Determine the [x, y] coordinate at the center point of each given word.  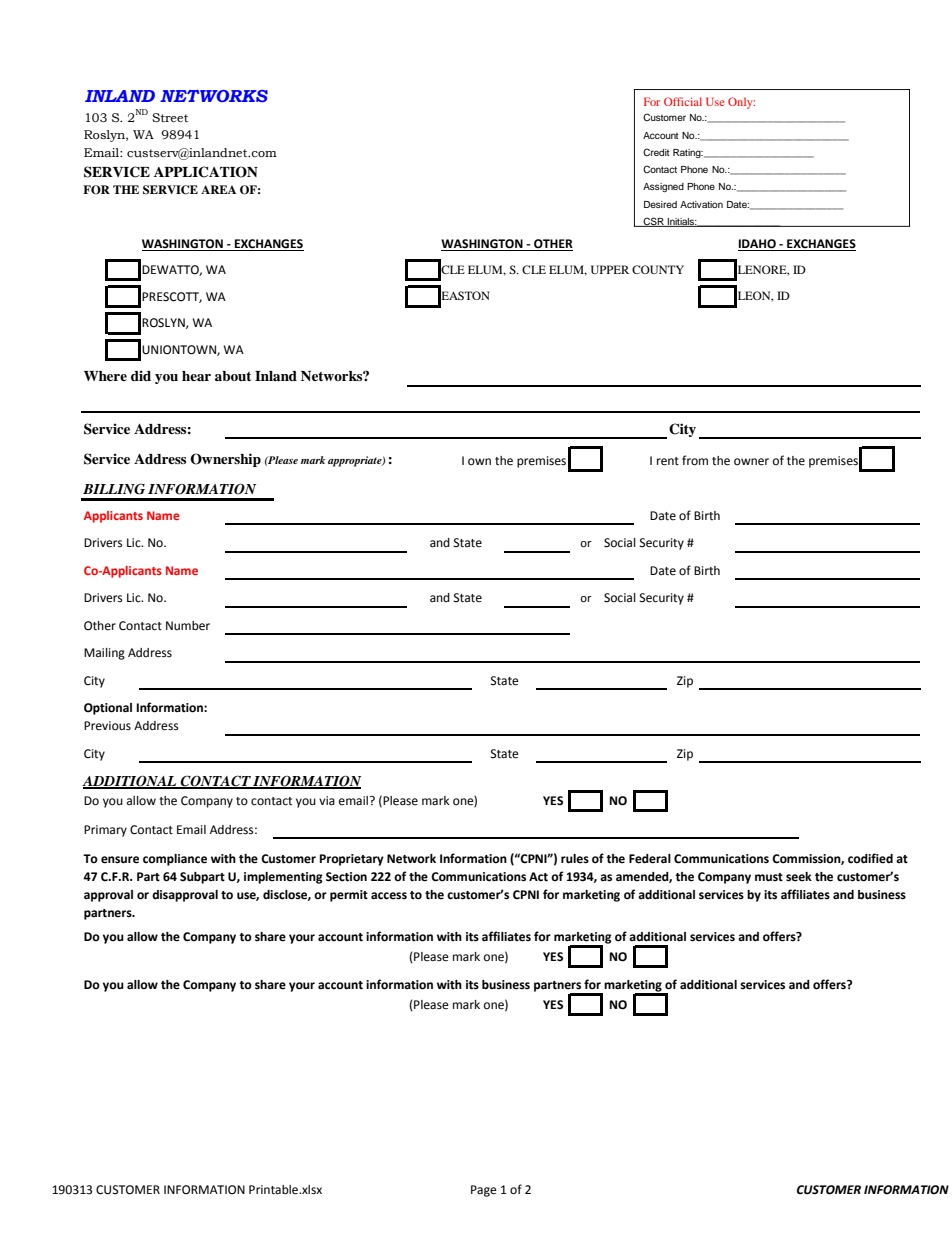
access [389, 896]
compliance [175, 860]
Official [683, 101]
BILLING [114, 489]
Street [170, 118]
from [695, 460]
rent [668, 461]
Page [484, 1191]
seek [799, 877]
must [769, 877]
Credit [656, 152]
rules [575, 859]
